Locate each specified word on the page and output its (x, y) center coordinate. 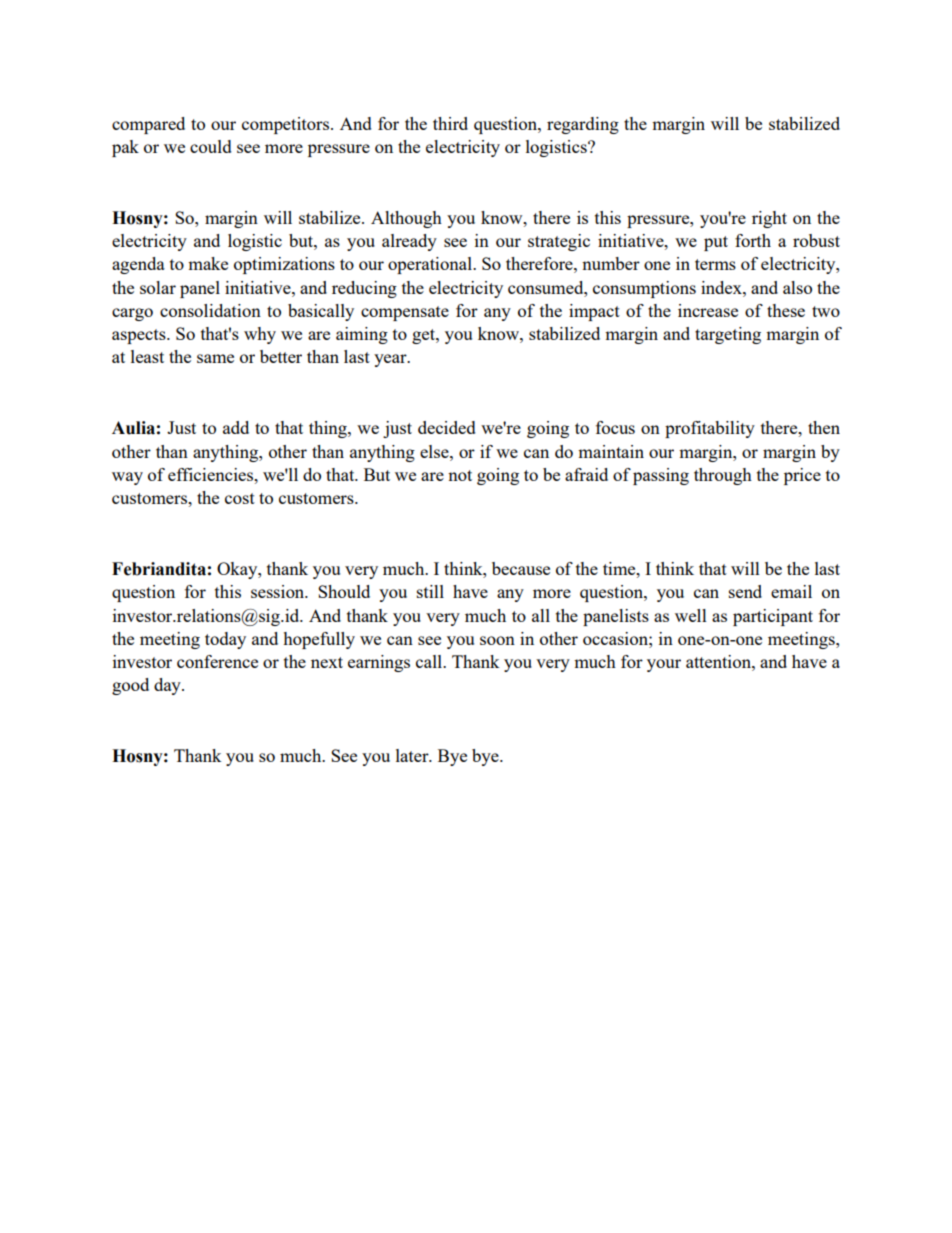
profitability (710, 429)
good (130, 686)
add (236, 427)
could (211, 146)
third (450, 123)
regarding (583, 125)
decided (447, 427)
